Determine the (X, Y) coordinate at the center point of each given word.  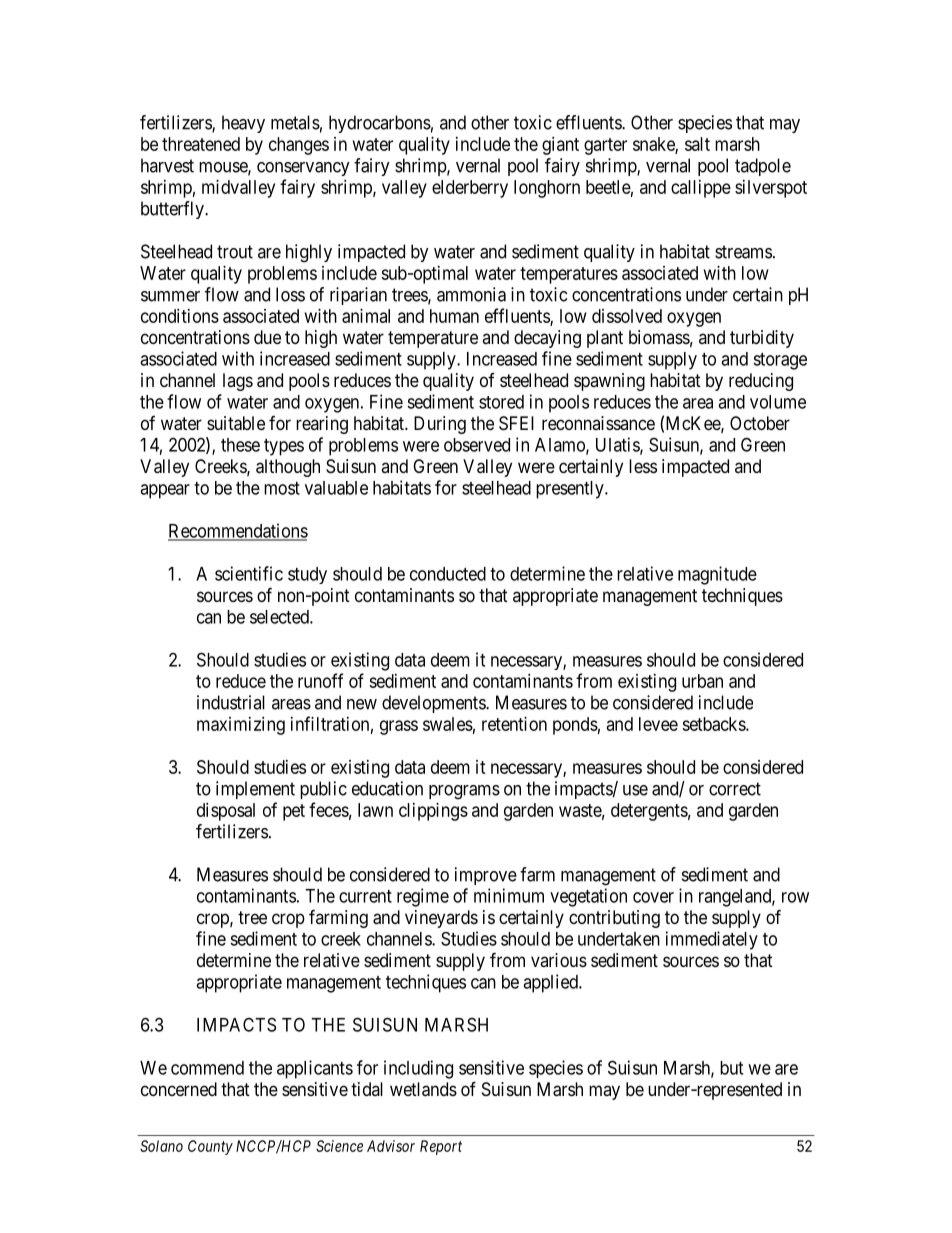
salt (697, 144)
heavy (243, 124)
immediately (712, 940)
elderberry (470, 189)
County (210, 1147)
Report (441, 1147)
